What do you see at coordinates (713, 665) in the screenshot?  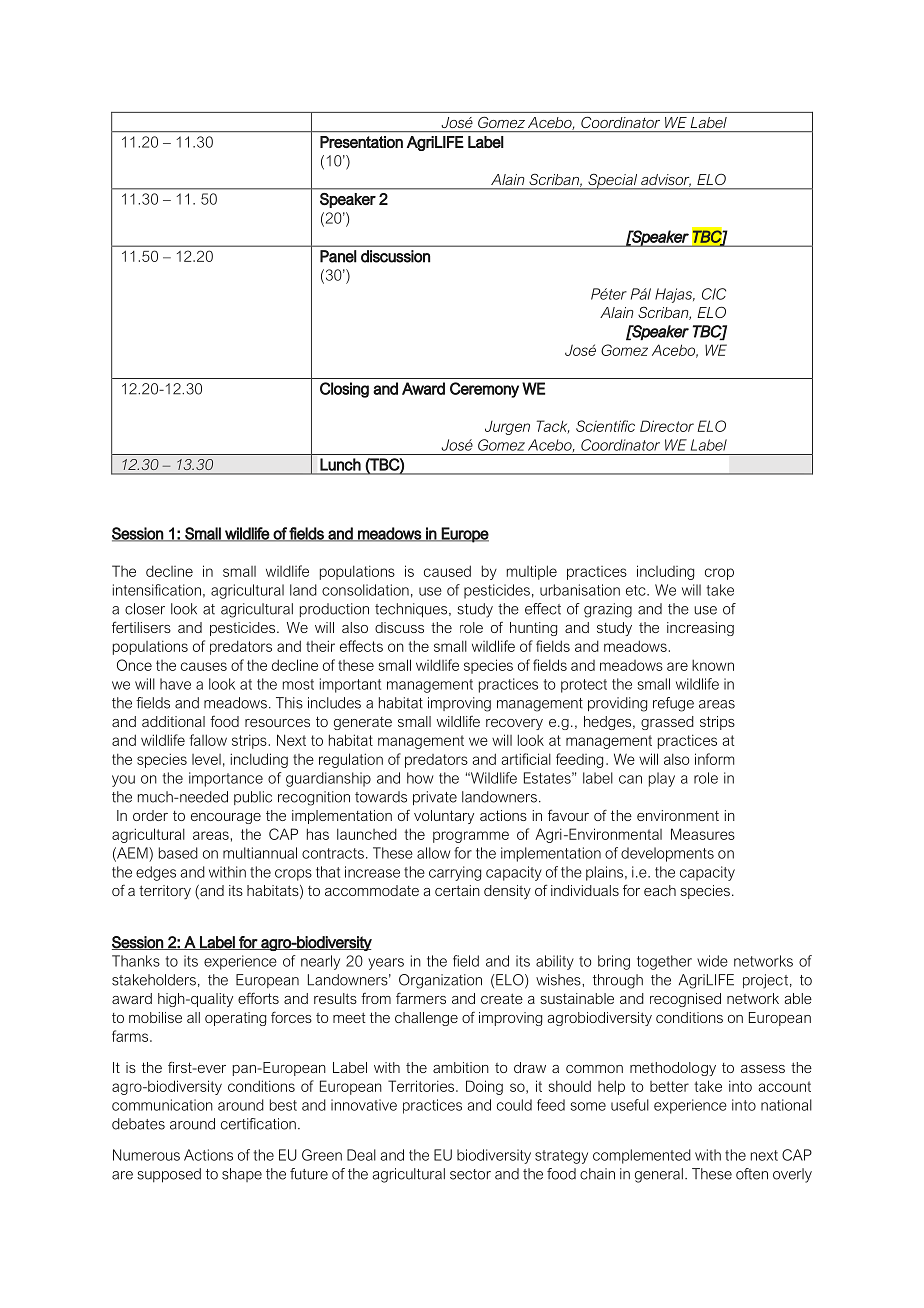 I see `known` at bounding box center [713, 665].
